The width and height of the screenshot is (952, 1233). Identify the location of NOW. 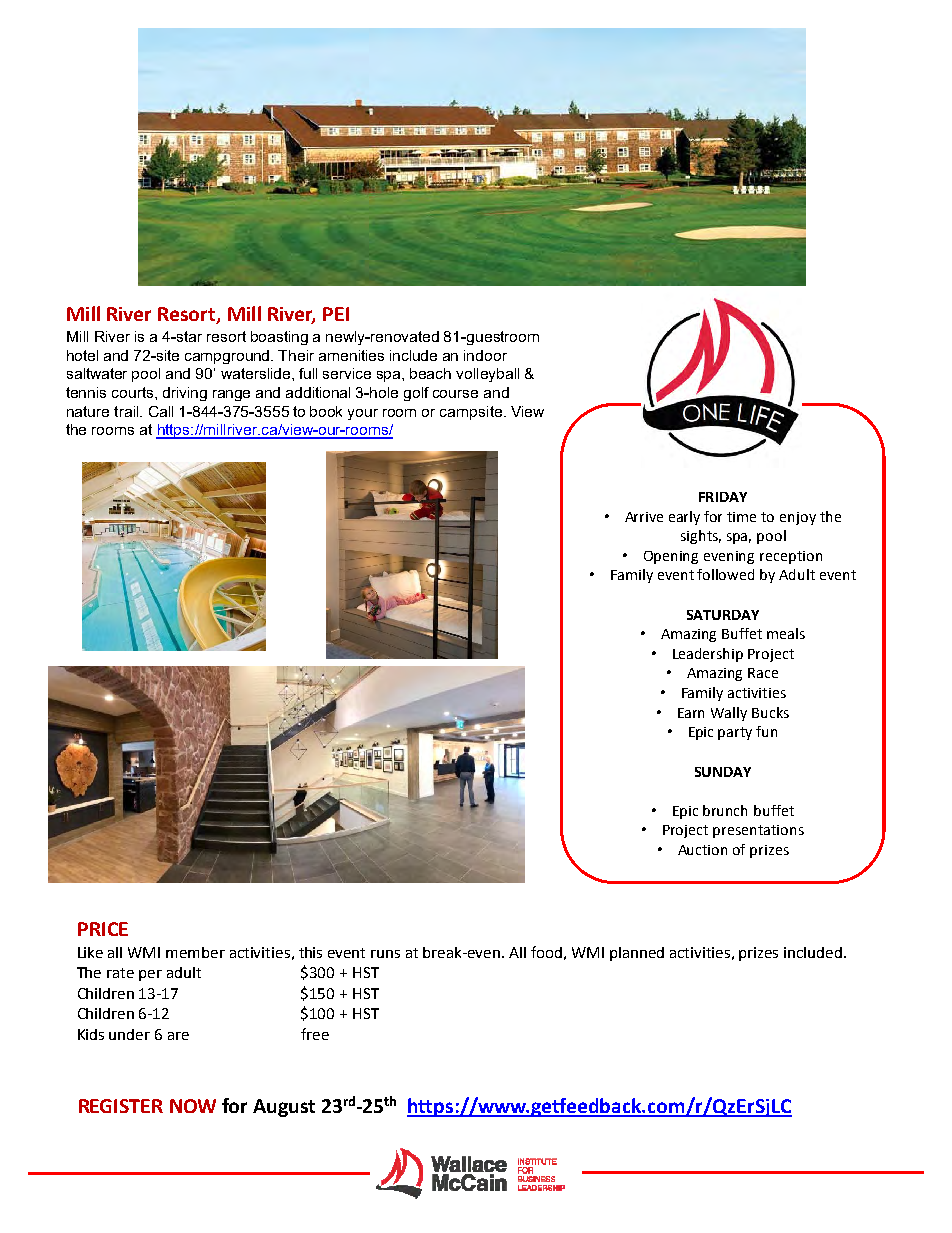
(193, 1106).
